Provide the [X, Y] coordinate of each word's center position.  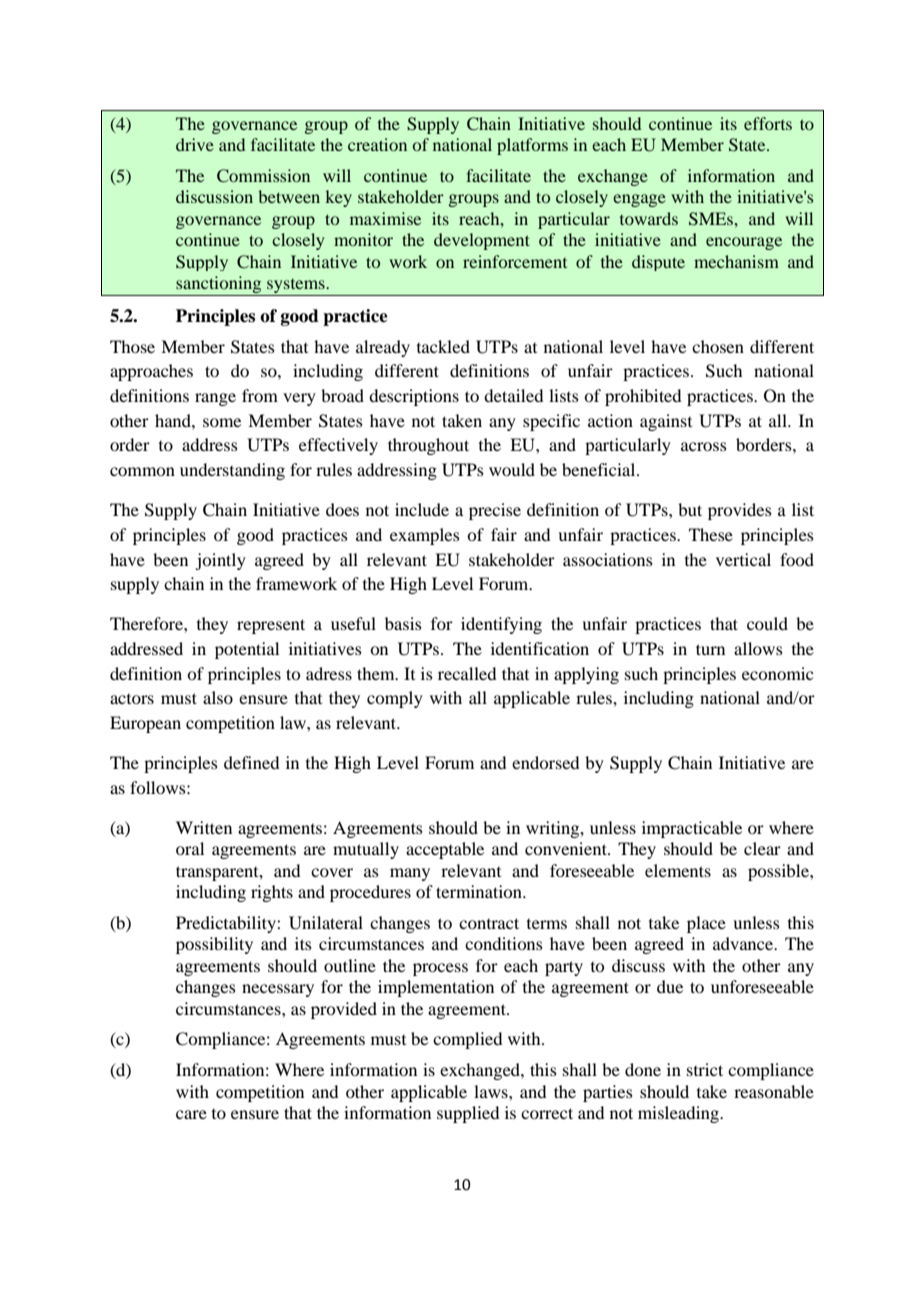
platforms [532, 146]
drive [195, 144]
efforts [768, 123]
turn [710, 649]
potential [247, 650]
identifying [501, 625]
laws [492, 1091]
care [191, 1114]
